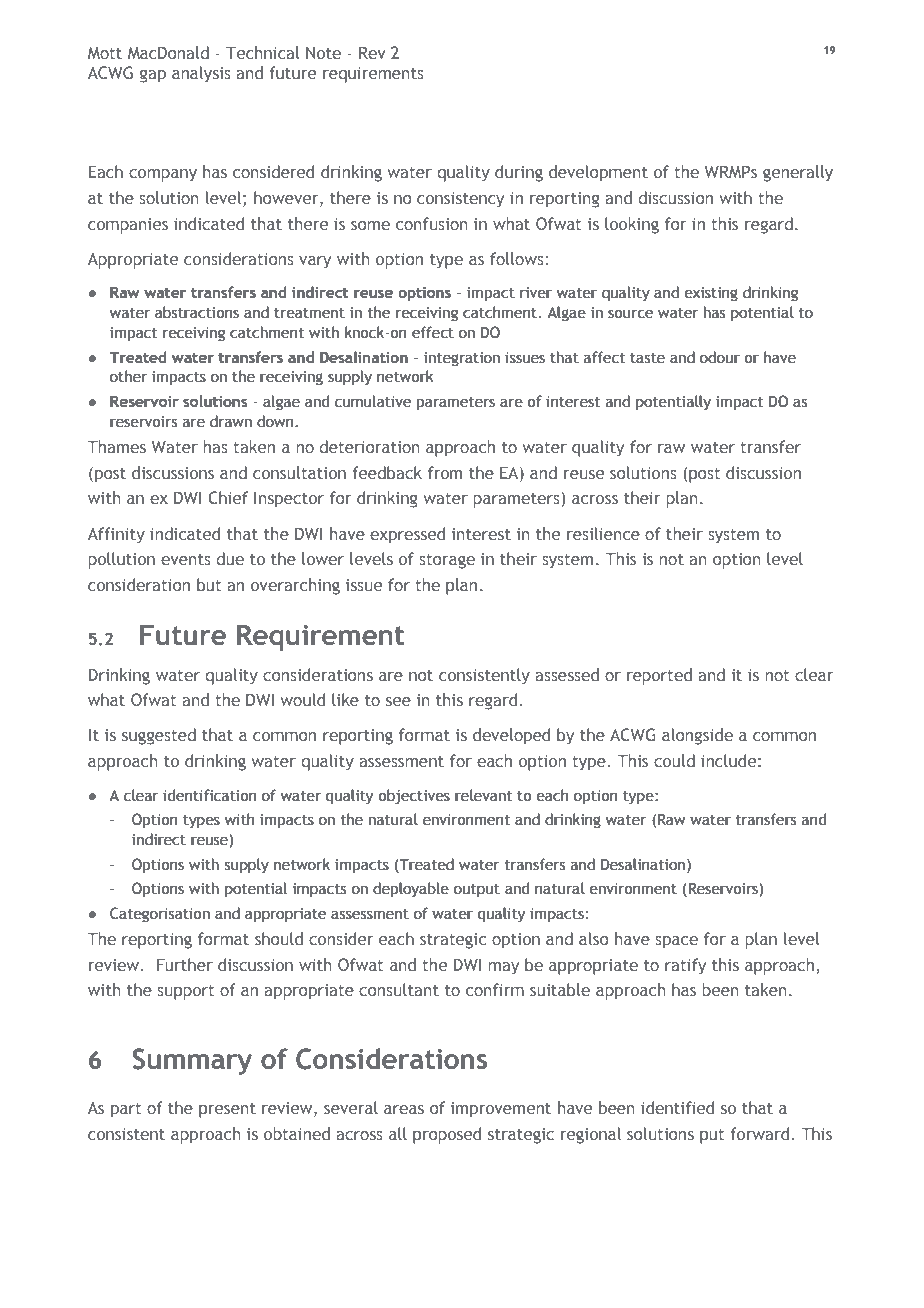 Image resolution: width=924 pixels, height=1308 pixels. Describe the element at coordinates (519, 173) in the screenshot. I see `during` at that location.
